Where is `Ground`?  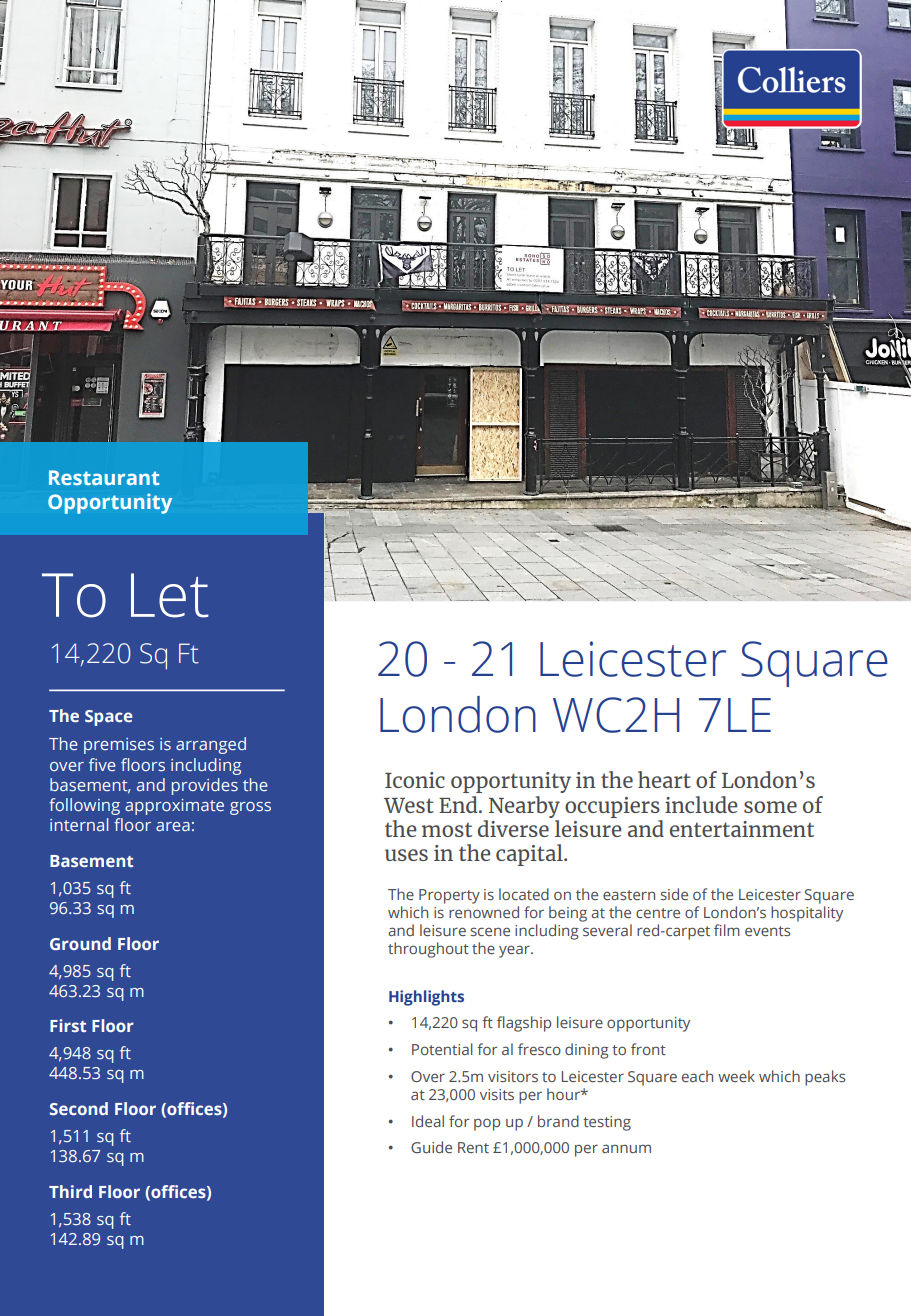
Ground is located at coordinates (80, 943).
